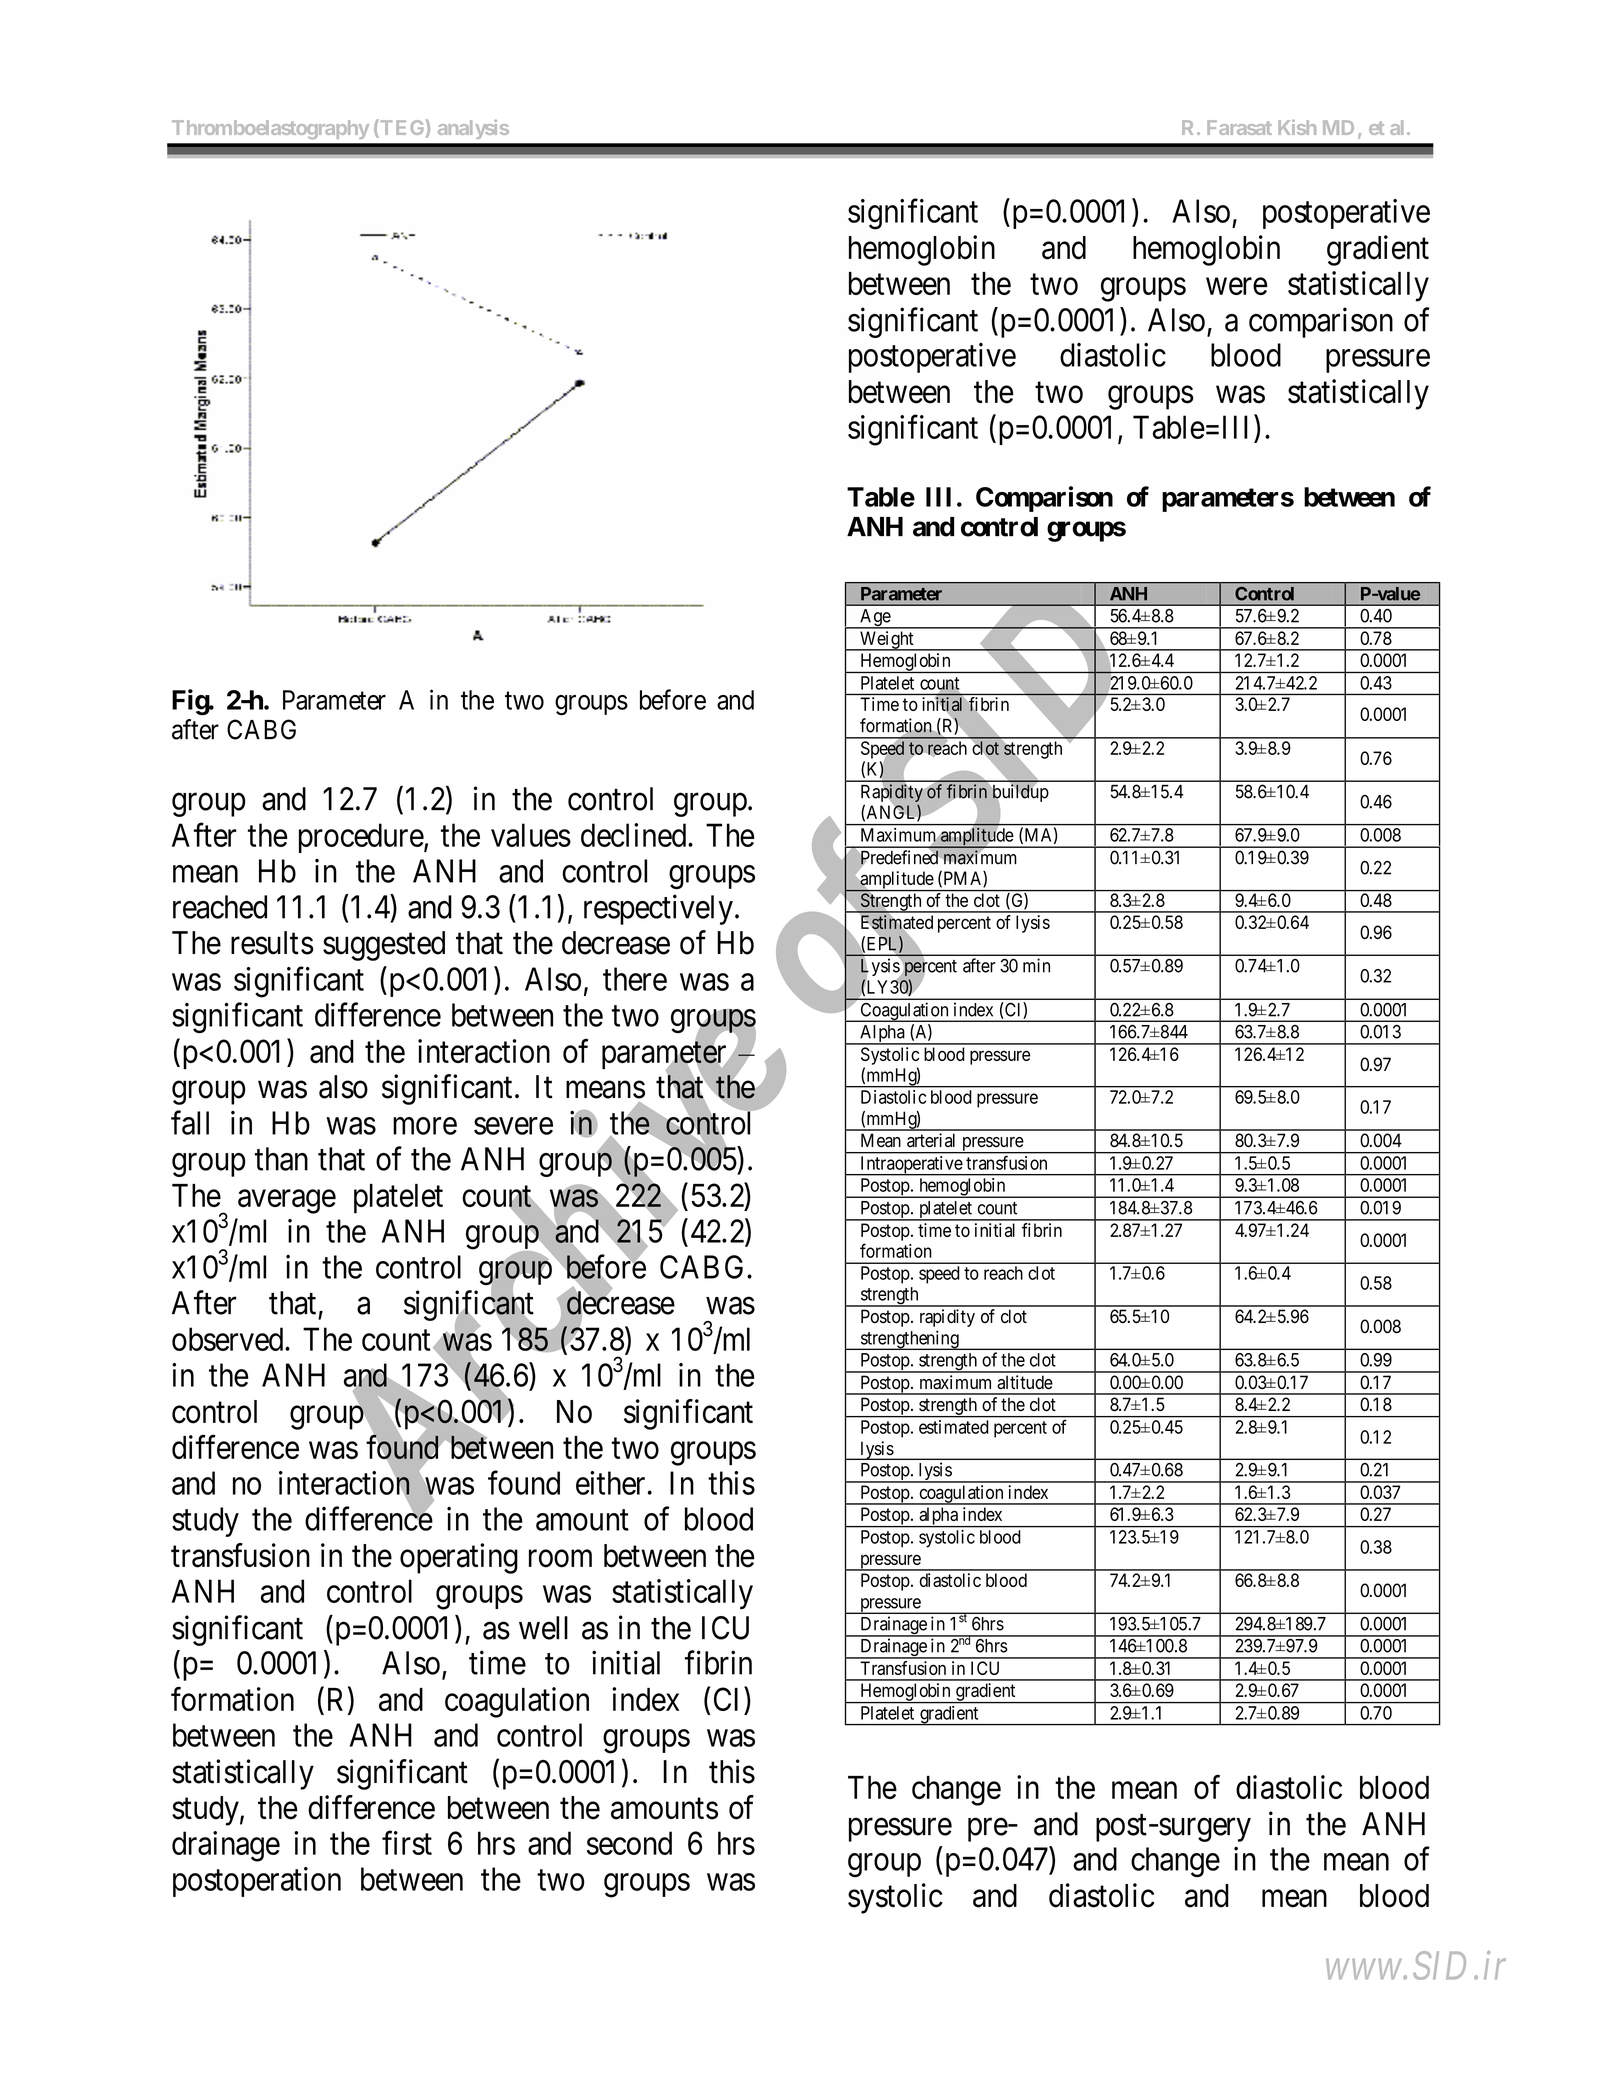 The image size is (1603, 2074). Describe the element at coordinates (887, 641) in the screenshot. I see `Weight` at that location.
